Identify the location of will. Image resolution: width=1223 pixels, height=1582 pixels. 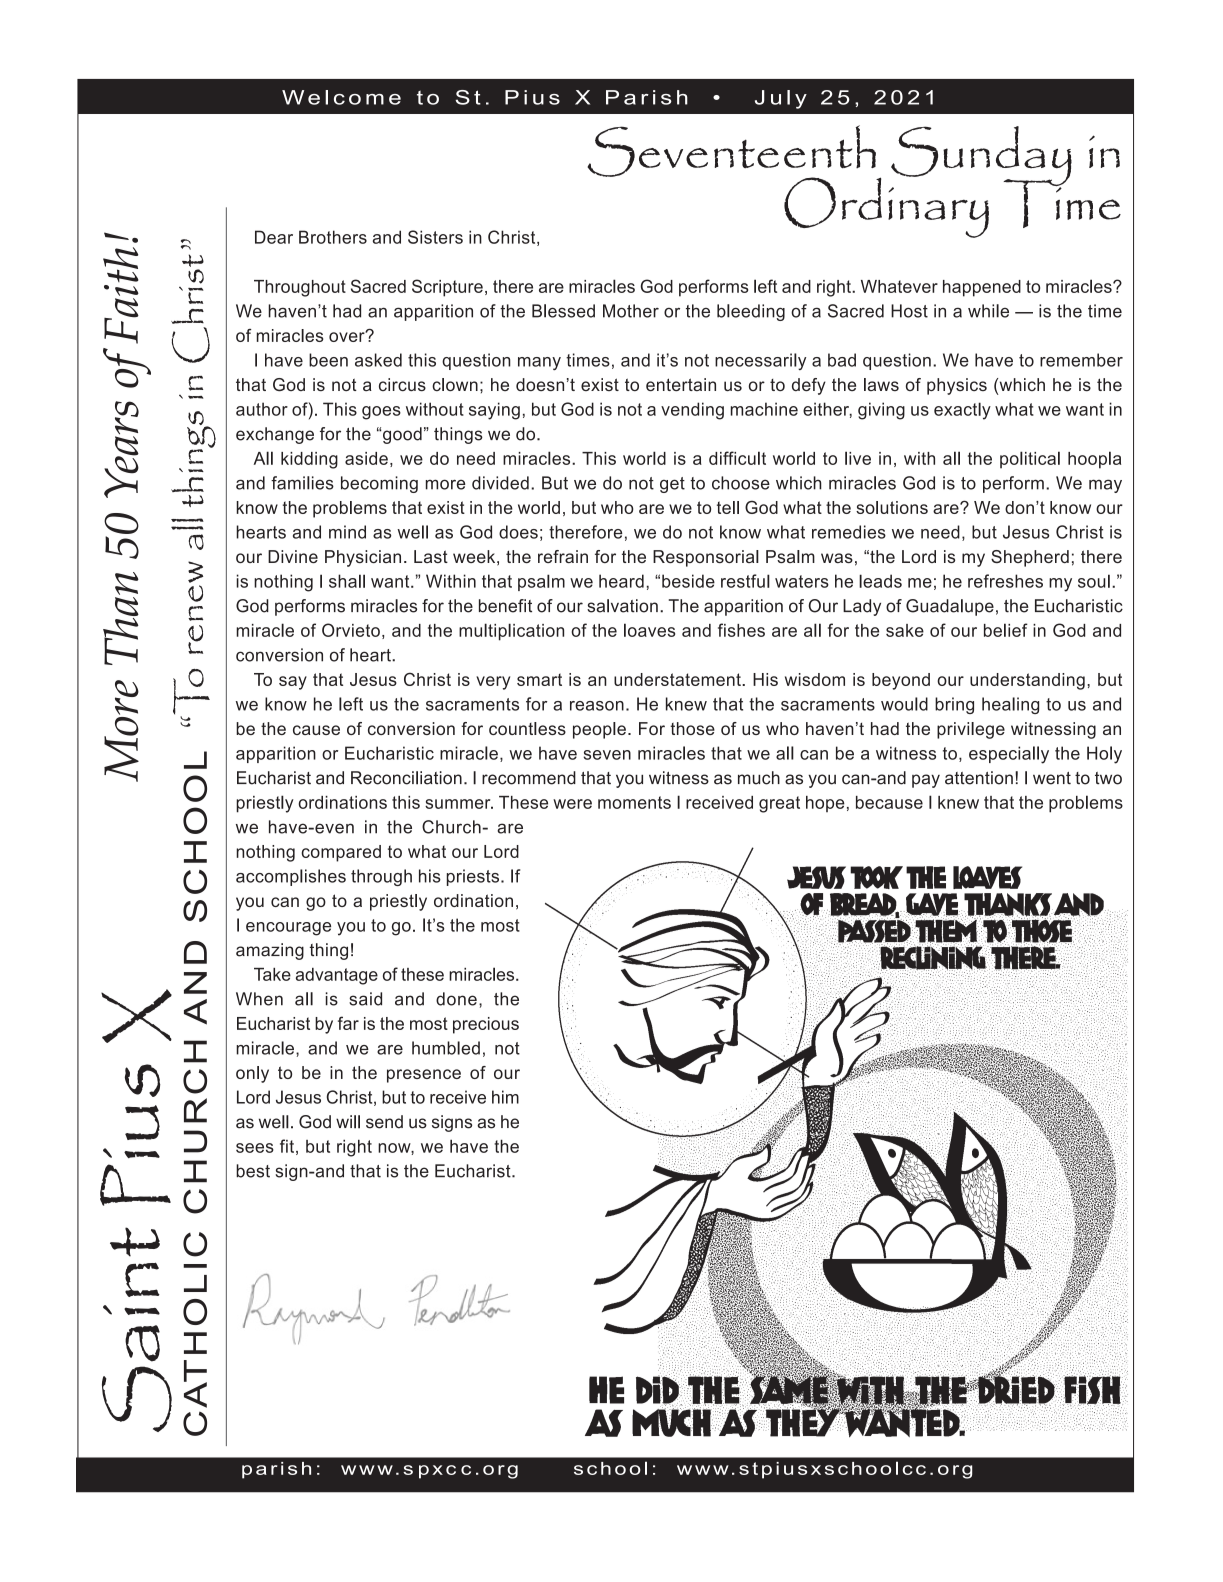
(348, 1122).
